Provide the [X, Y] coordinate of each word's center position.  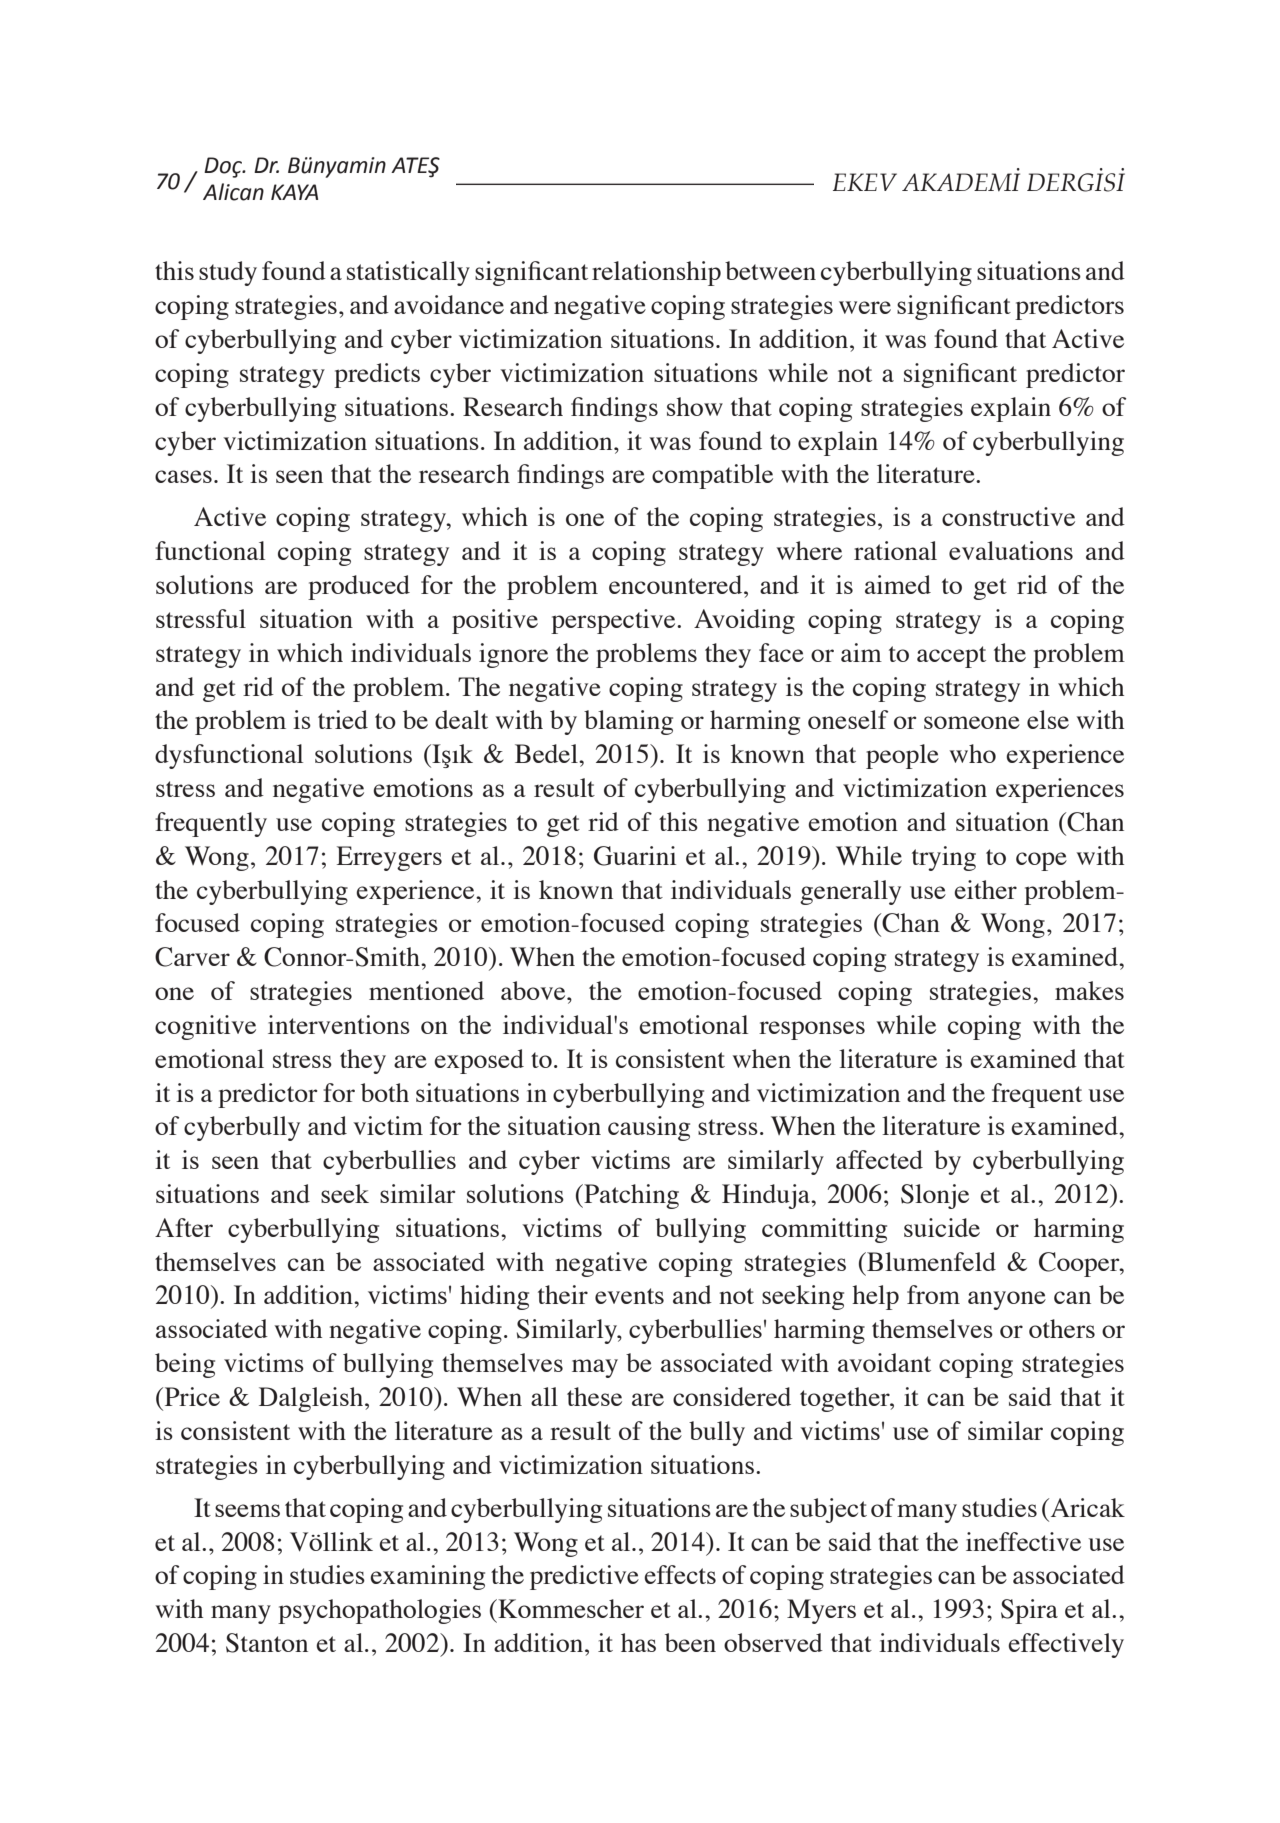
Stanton [267, 1643]
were [865, 307]
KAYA [294, 192]
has [638, 1642]
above [534, 990]
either [985, 889]
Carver [192, 957]
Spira [1029, 1611]
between [770, 270]
